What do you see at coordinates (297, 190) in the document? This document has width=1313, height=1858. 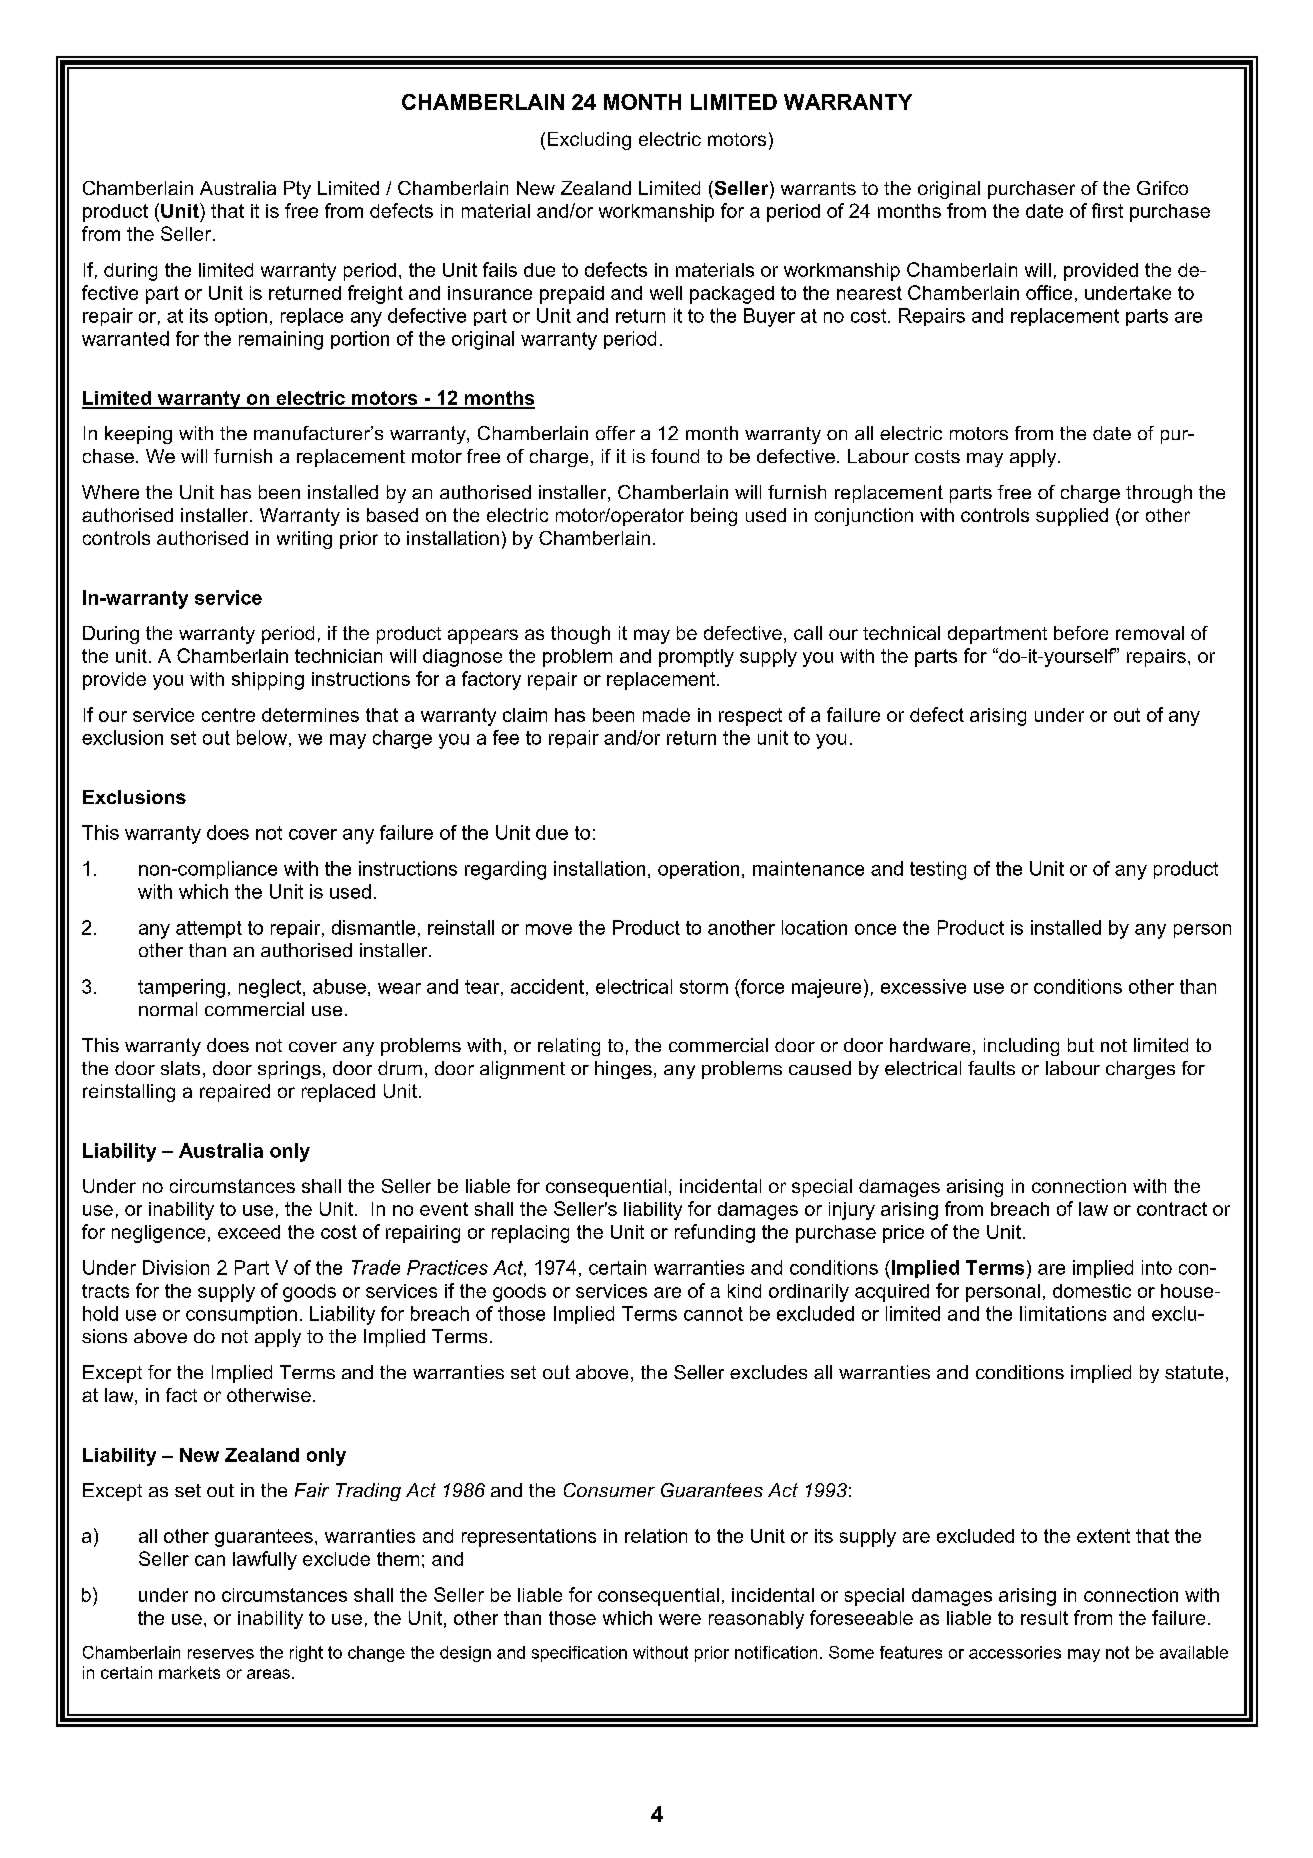 I see `Pty` at bounding box center [297, 190].
